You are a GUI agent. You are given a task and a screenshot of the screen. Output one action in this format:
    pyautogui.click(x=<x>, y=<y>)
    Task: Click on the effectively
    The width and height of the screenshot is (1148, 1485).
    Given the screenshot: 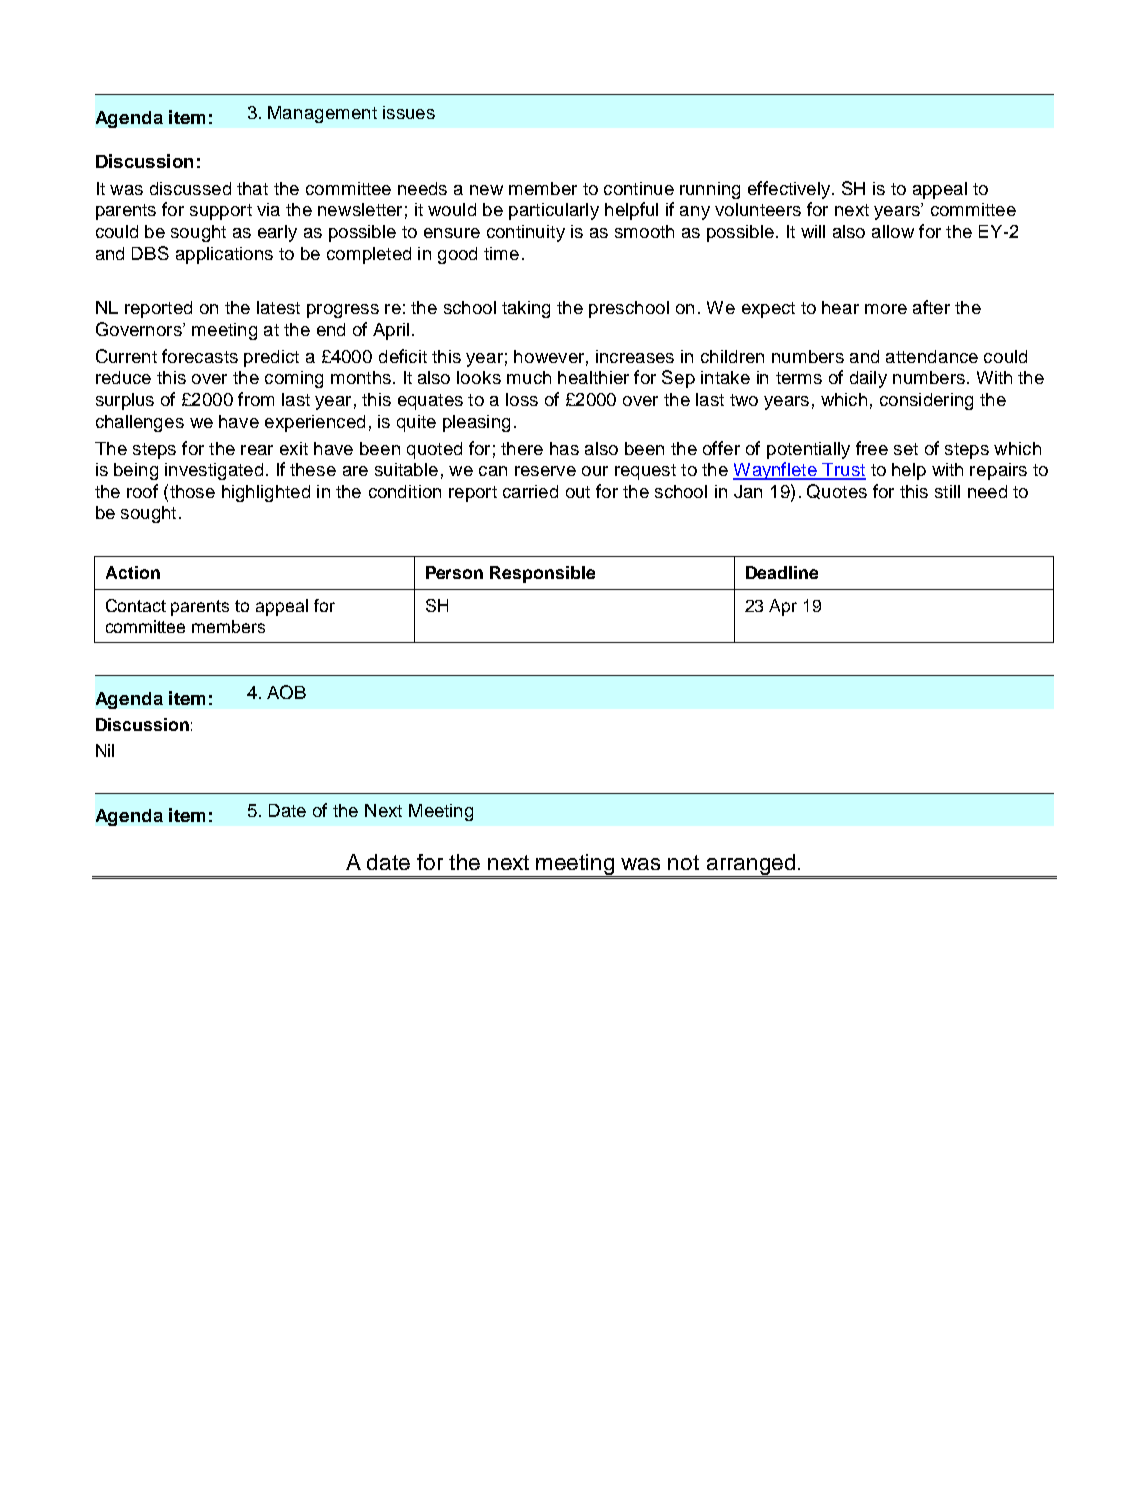 What is the action you would take?
    pyautogui.click(x=790, y=190)
